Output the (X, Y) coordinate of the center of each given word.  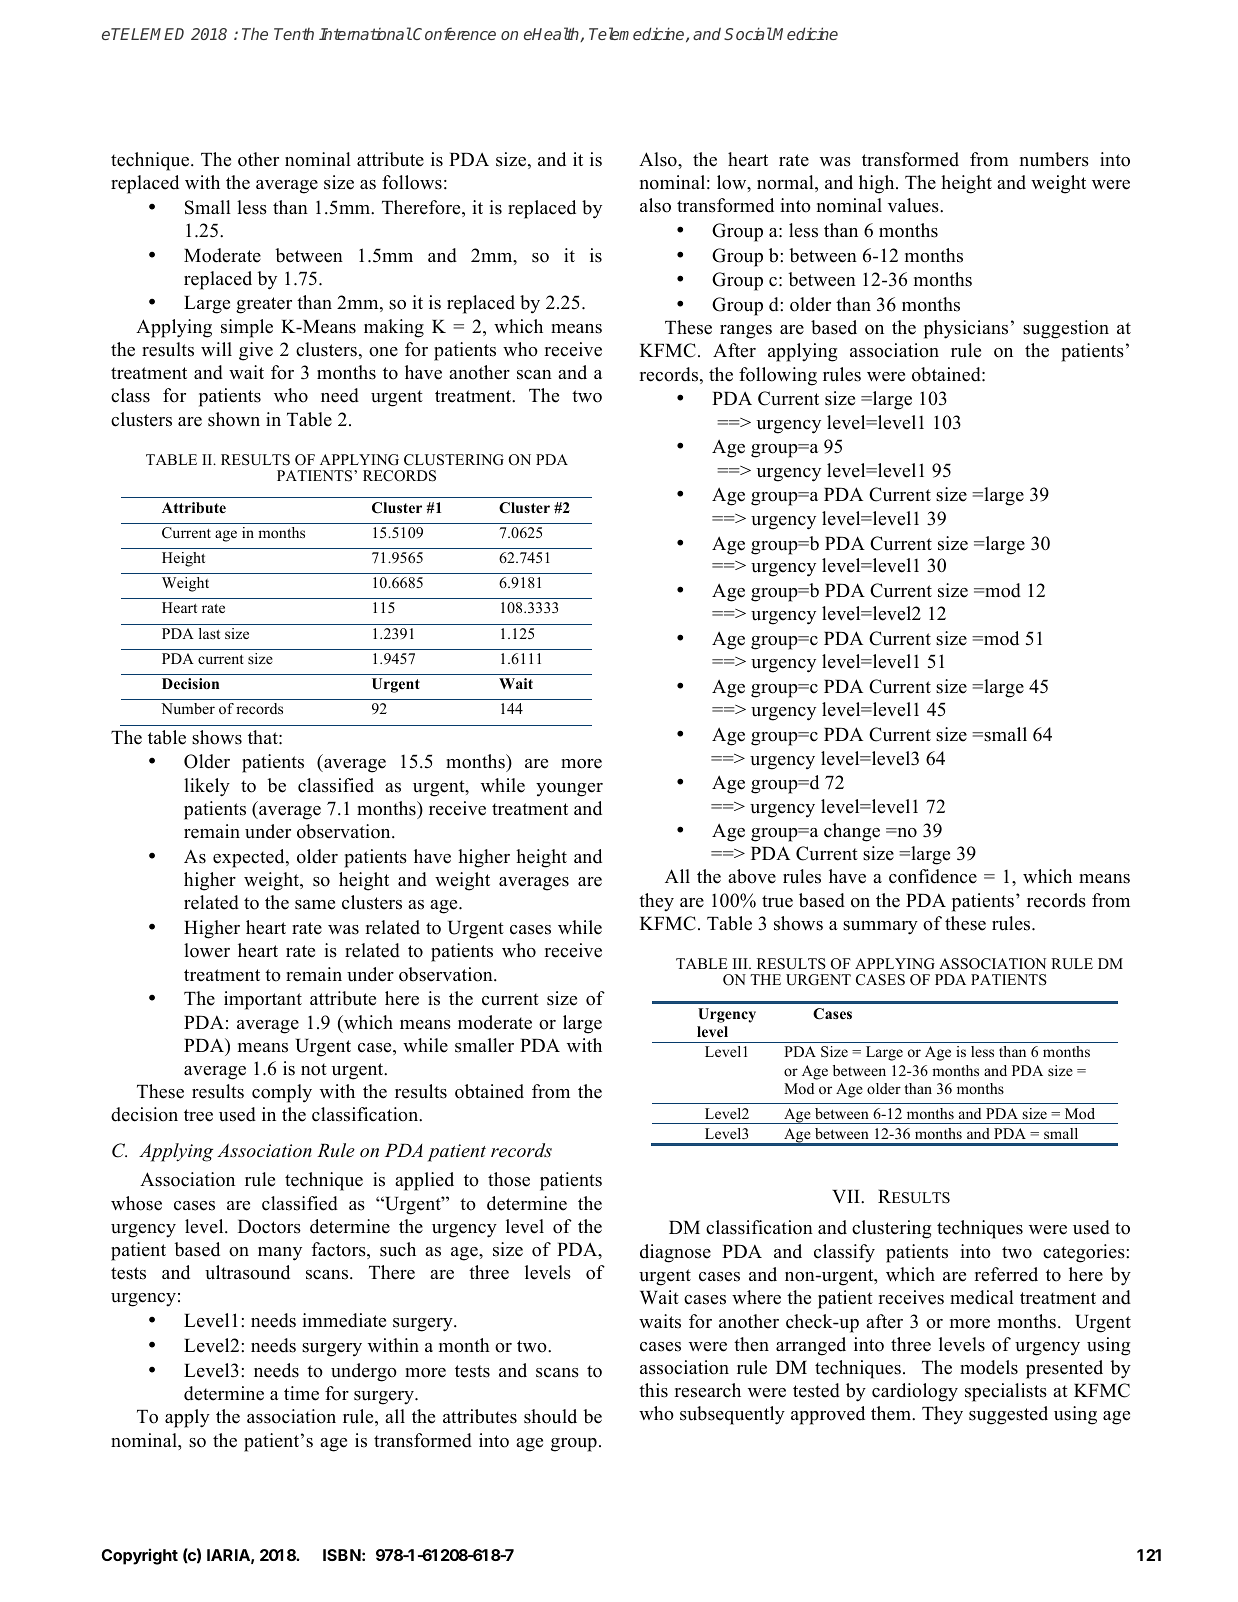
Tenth (294, 34)
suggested (1008, 1415)
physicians (966, 329)
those (509, 1179)
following (778, 376)
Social (748, 33)
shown (234, 419)
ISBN (342, 1555)
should (550, 1416)
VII (847, 1196)
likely (207, 787)
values (914, 205)
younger (569, 790)
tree (198, 1115)
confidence (933, 876)
